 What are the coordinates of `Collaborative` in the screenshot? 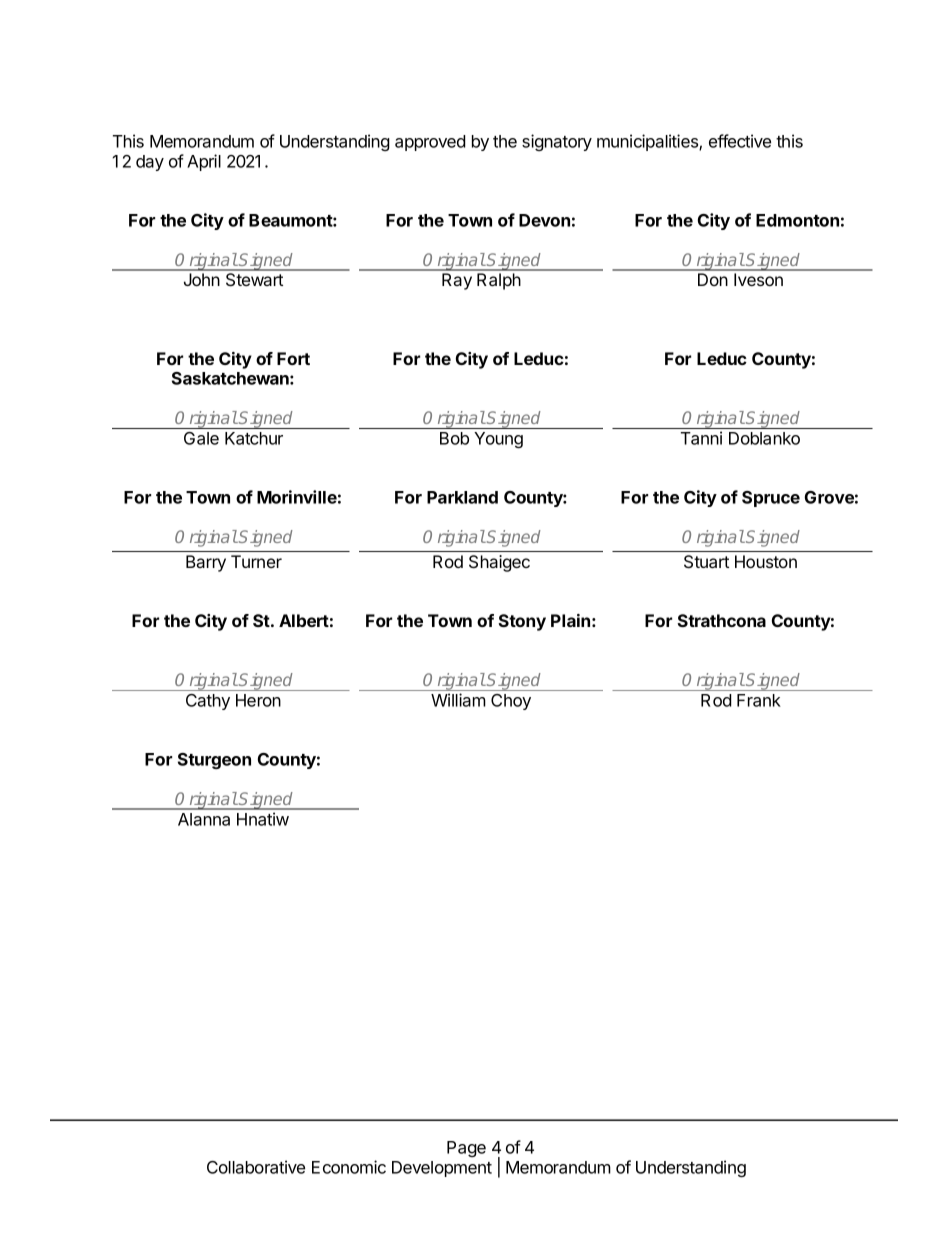 It's located at (256, 1167).
